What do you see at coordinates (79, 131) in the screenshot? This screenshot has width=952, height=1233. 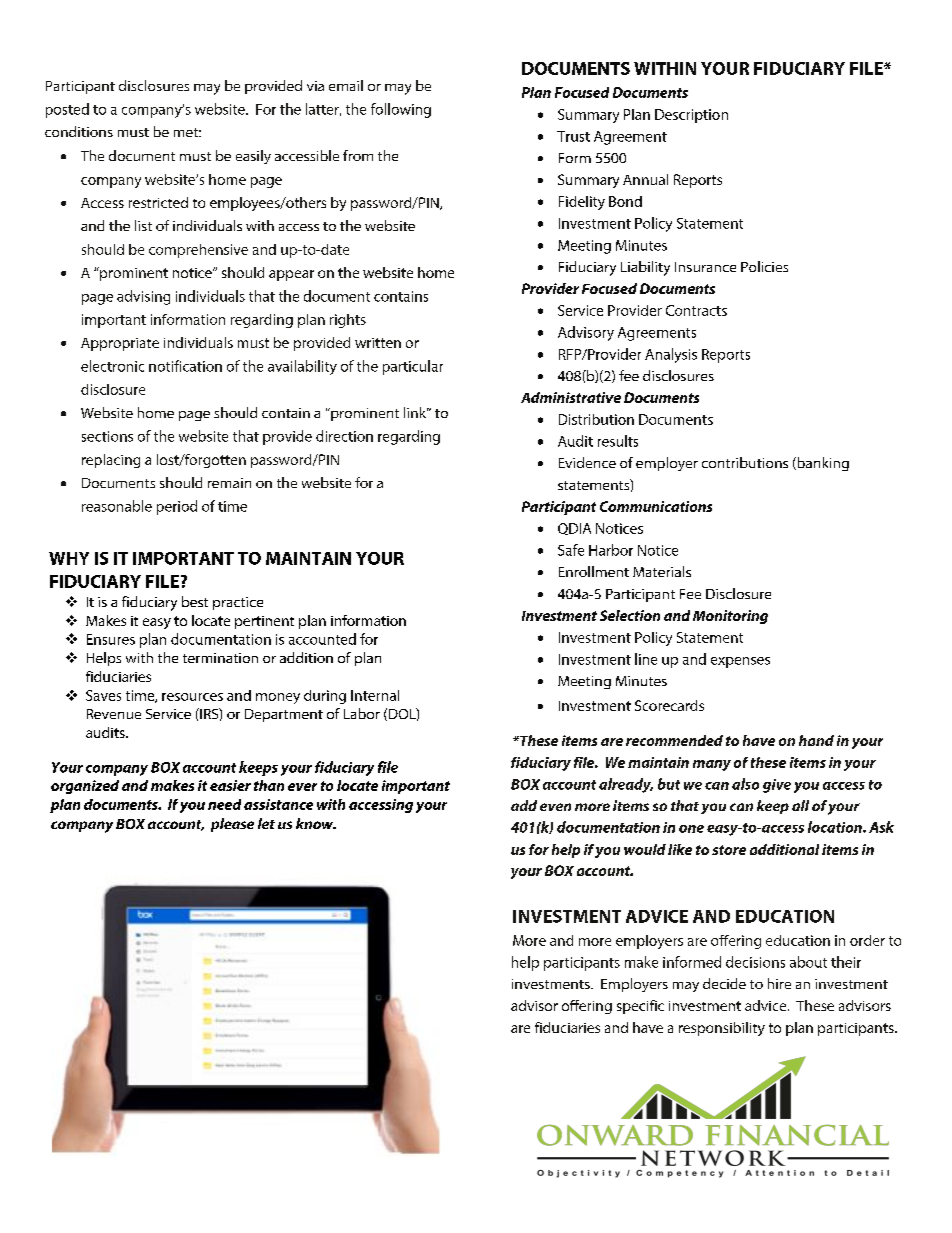 I see `conditions` at bounding box center [79, 131].
